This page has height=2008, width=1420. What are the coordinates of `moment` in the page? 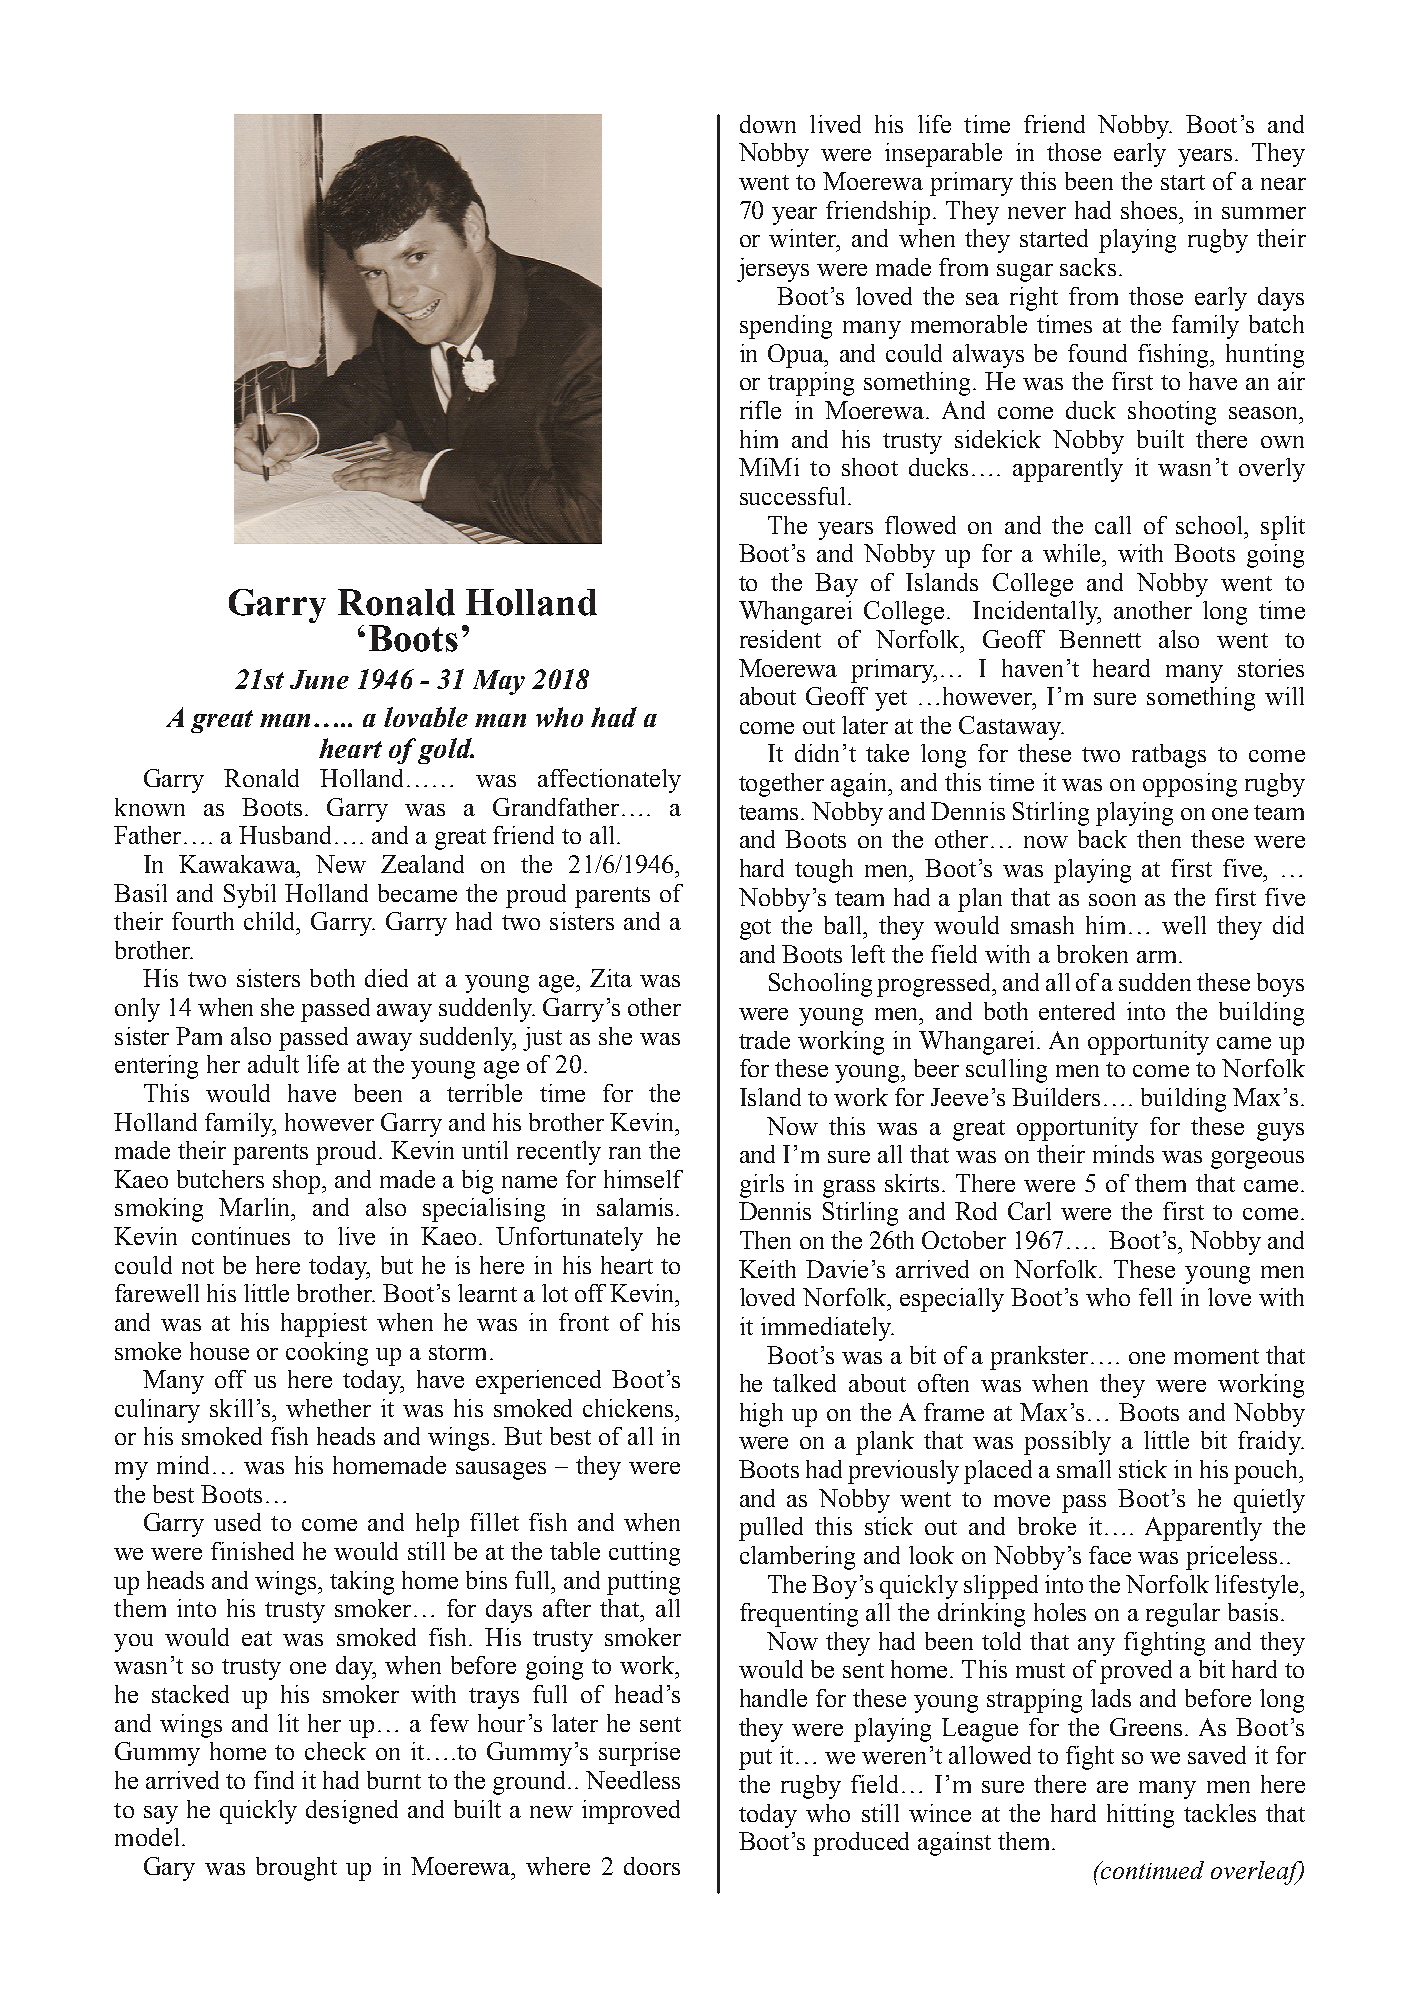 It's located at (1216, 1356).
